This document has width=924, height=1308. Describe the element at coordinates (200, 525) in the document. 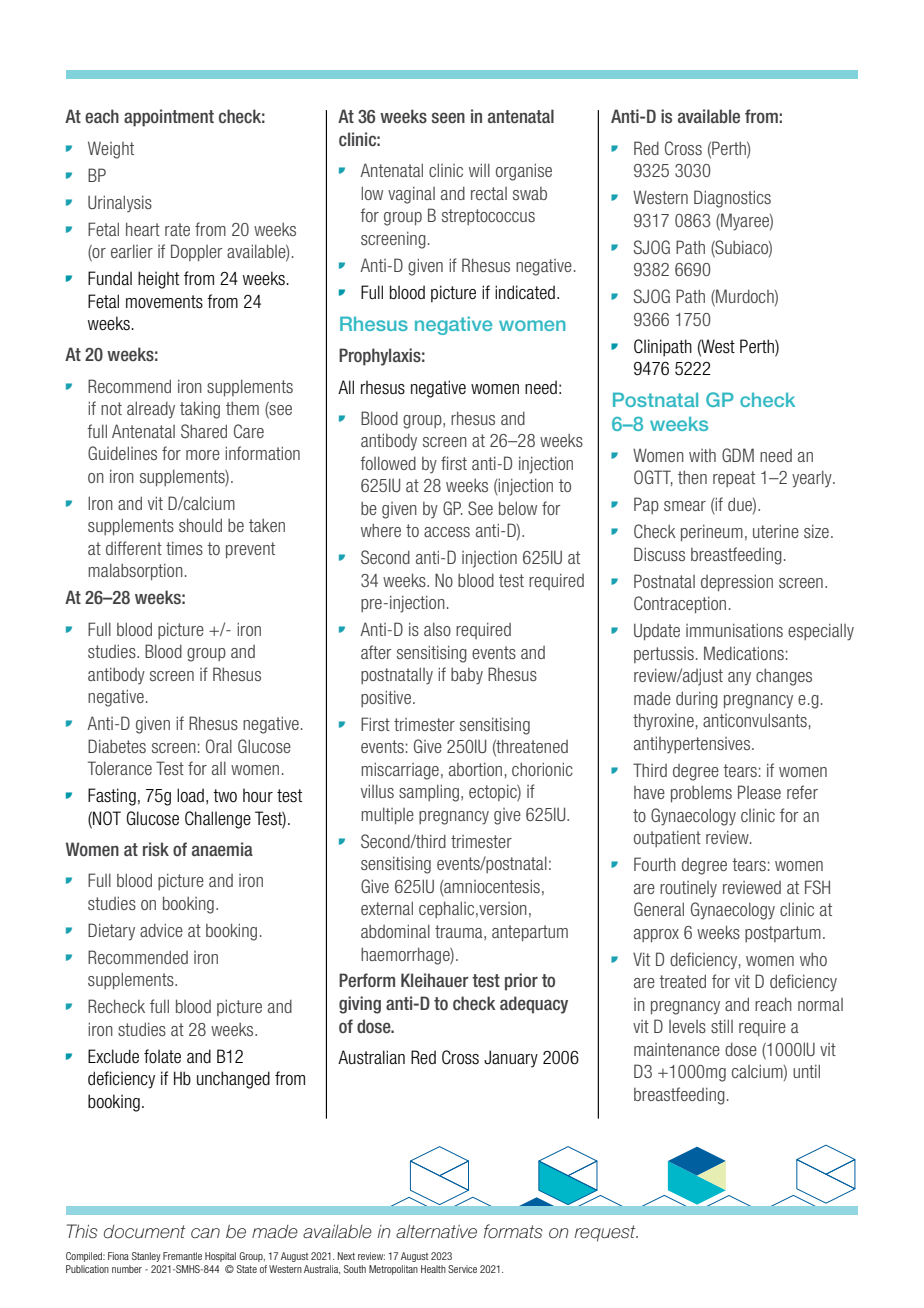

I see `should` at that location.
